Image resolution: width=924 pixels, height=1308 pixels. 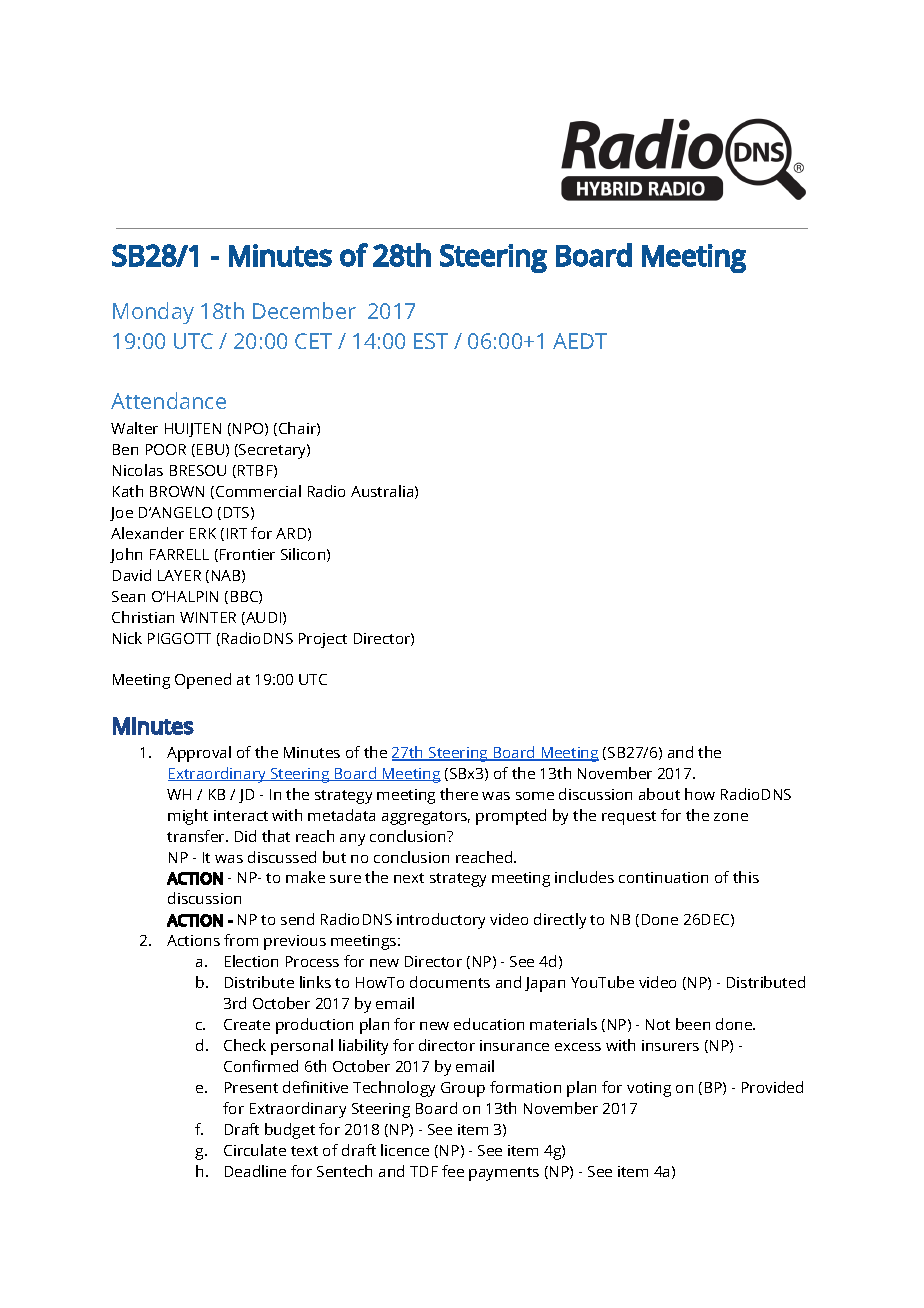 I want to click on ERK, so click(x=203, y=533).
